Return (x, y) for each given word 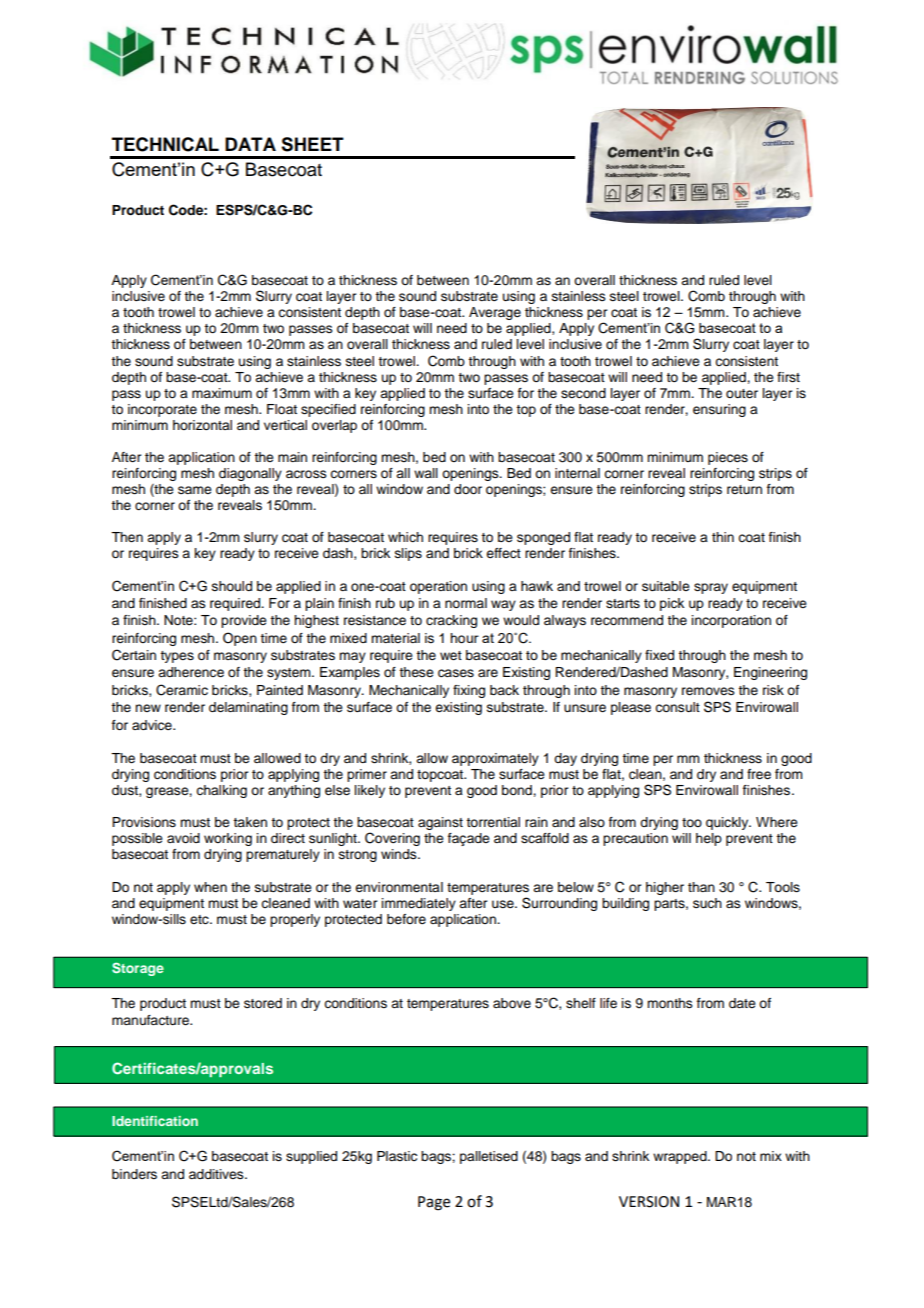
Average (495, 313)
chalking (221, 791)
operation (438, 587)
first (788, 377)
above (512, 1003)
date (742, 1003)
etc (200, 920)
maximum (222, 393)
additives (217, 1174)
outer (742, 394)
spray (711, 588)
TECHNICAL (165, 144)
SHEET (312, 144)
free (759, 774)
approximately (495, 759)
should (232, 586)
